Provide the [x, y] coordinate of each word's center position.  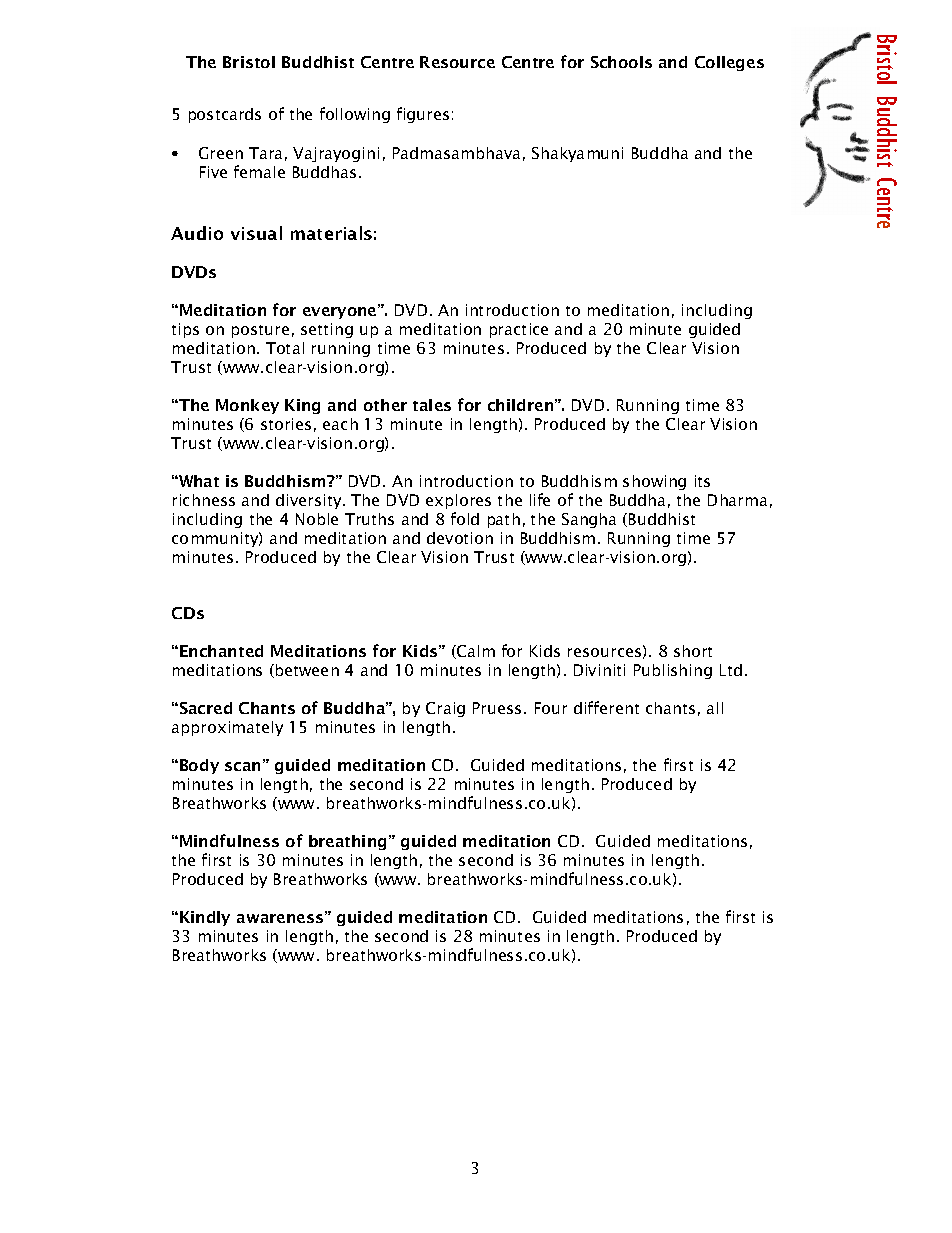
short [693, 651]
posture [260, 331]
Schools [621, 62]
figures [423, 115]
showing [654, 482]
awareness [281, 917]
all [715, 708]
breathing [347, 842]
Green [221, 153]
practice [519, 330]
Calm [475, 652]
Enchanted [221, 651]
